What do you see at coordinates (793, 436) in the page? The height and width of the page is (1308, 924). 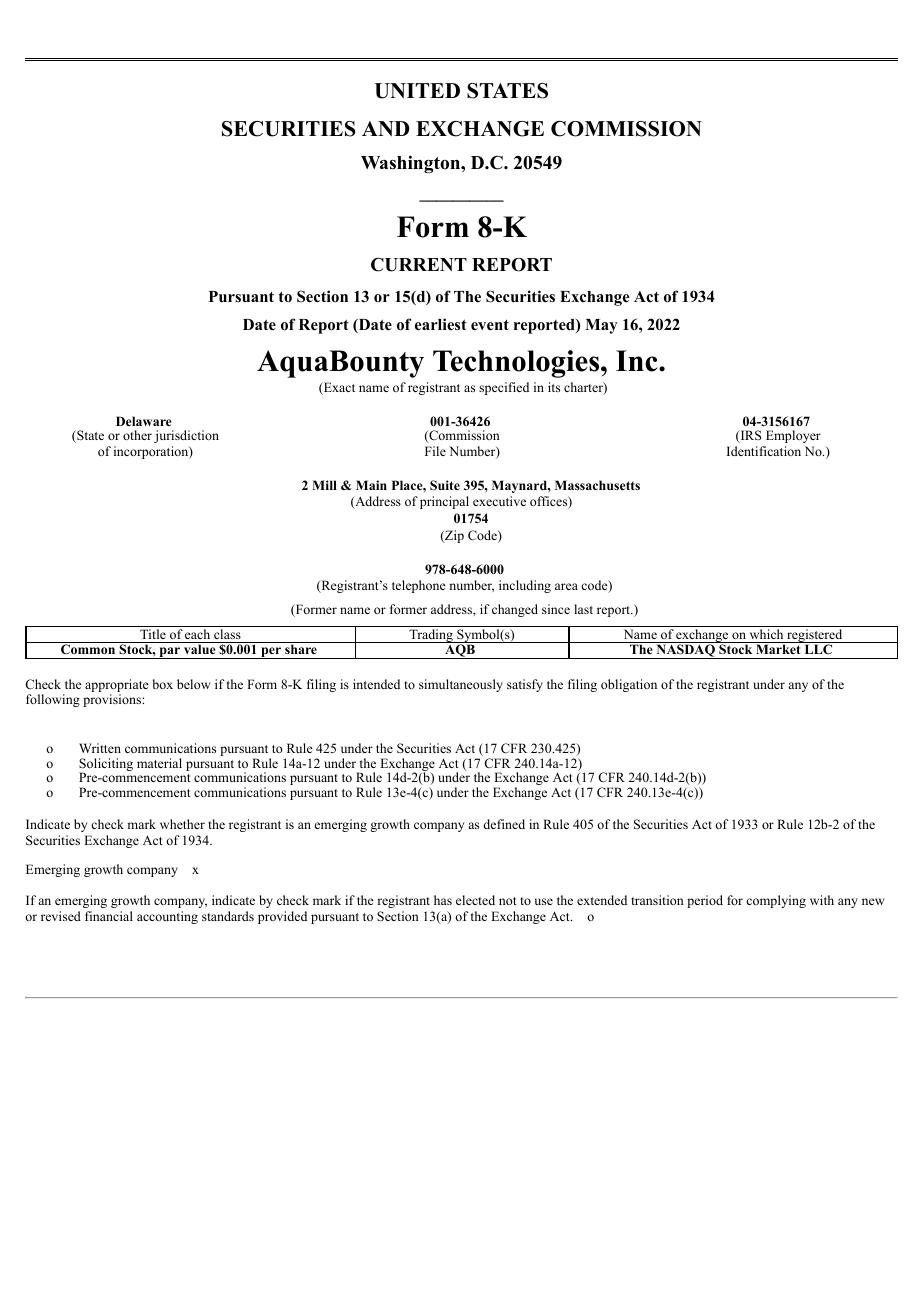 I see `Employer` at bounding box center [793, 436].
